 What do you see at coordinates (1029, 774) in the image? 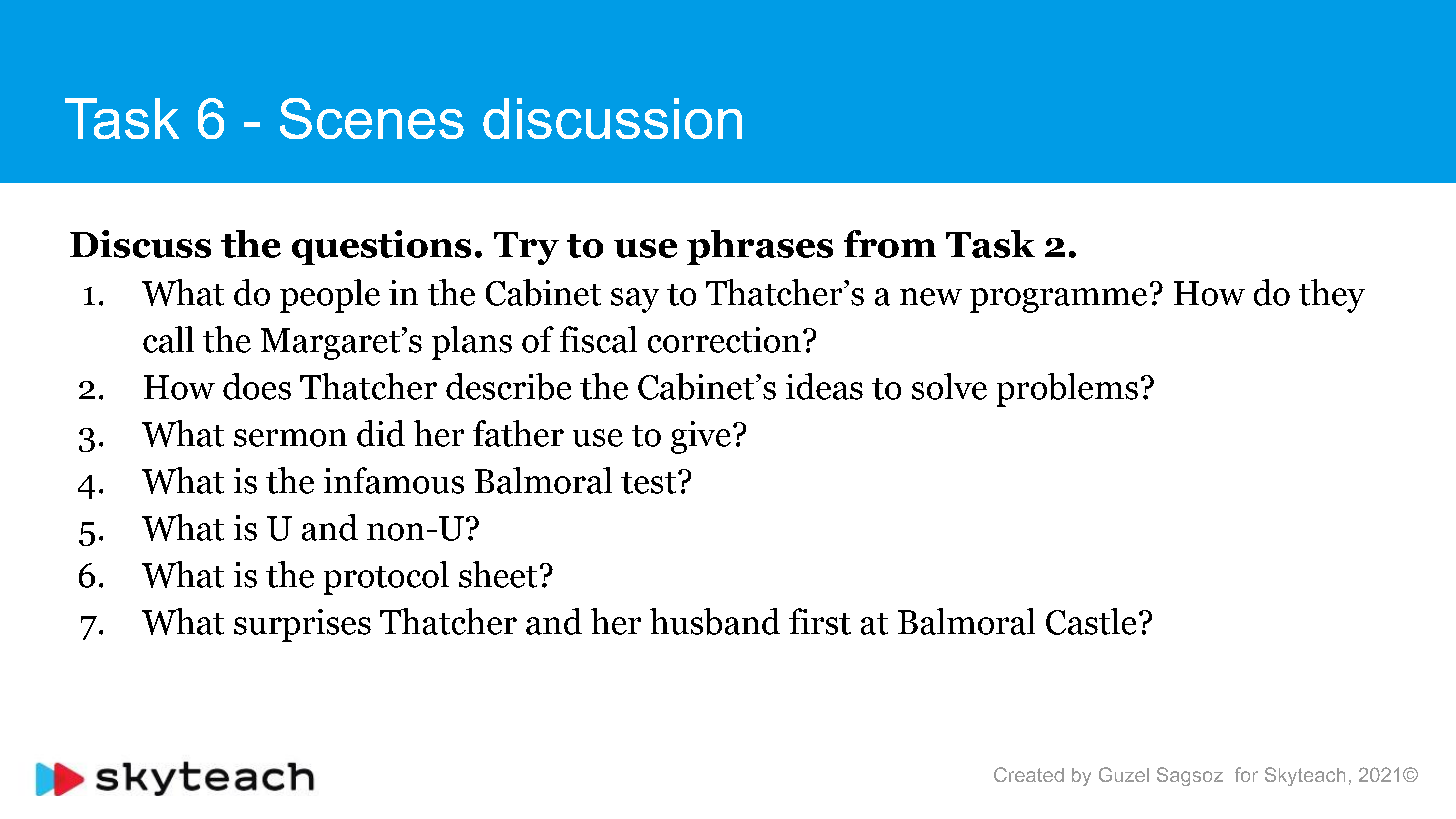
I see `Created` at bounding box center [1029, 774].
